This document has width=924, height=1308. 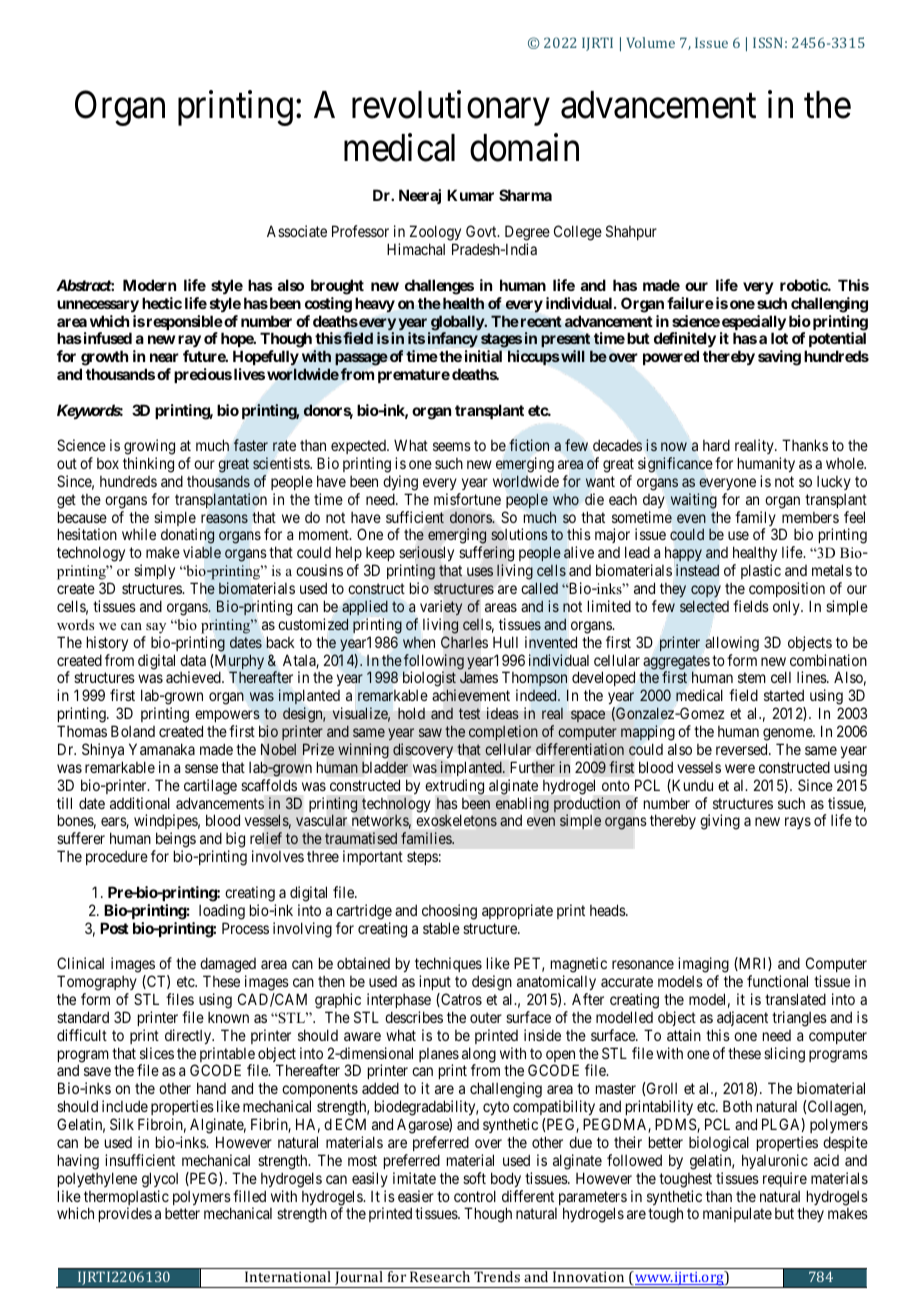 What do you see at coordinates (451, 108) in the document?
I see `revolutionary` at bounding box center [451, 108].
